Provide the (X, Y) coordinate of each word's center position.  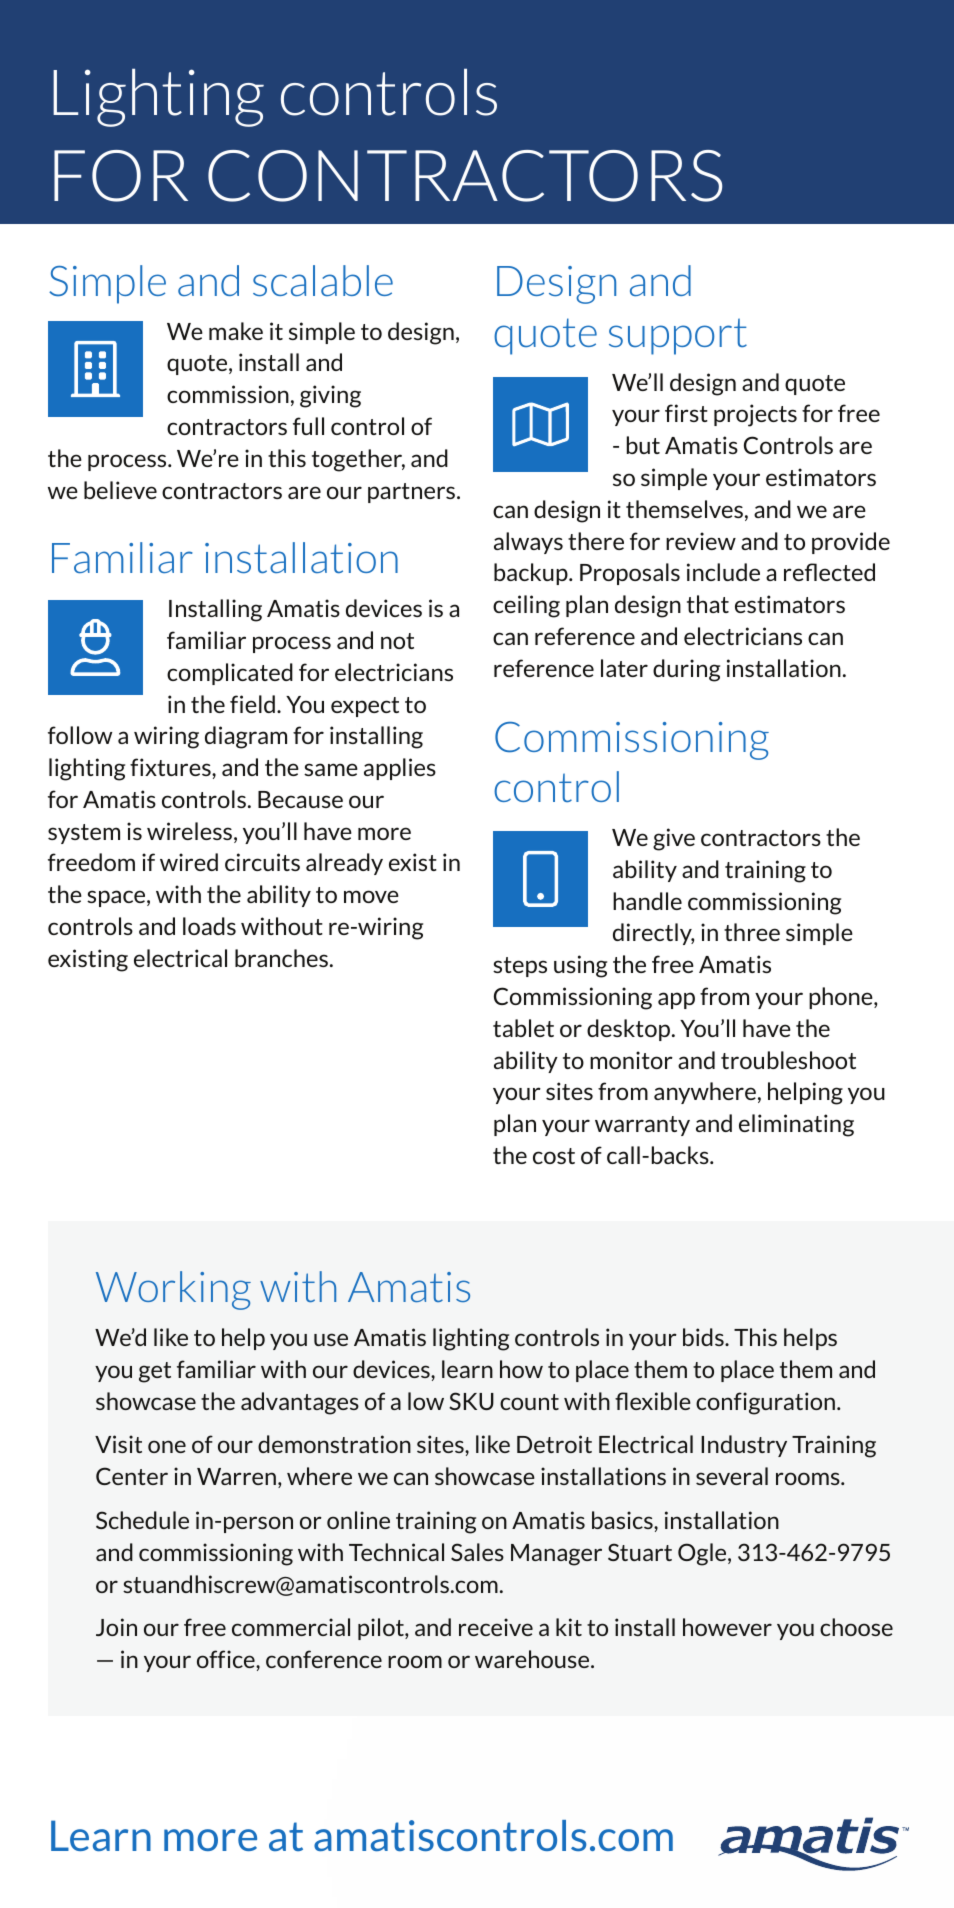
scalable (323, 280)
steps (520, 967)
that (708, 604)
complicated (230, 674)
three (752, 932)
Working (173, 1290)
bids (704, 1337)
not (397, 641)
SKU (471, 1401)
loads (209, 926)
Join (116, 1627)
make (236, 331)
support (678, 336)
